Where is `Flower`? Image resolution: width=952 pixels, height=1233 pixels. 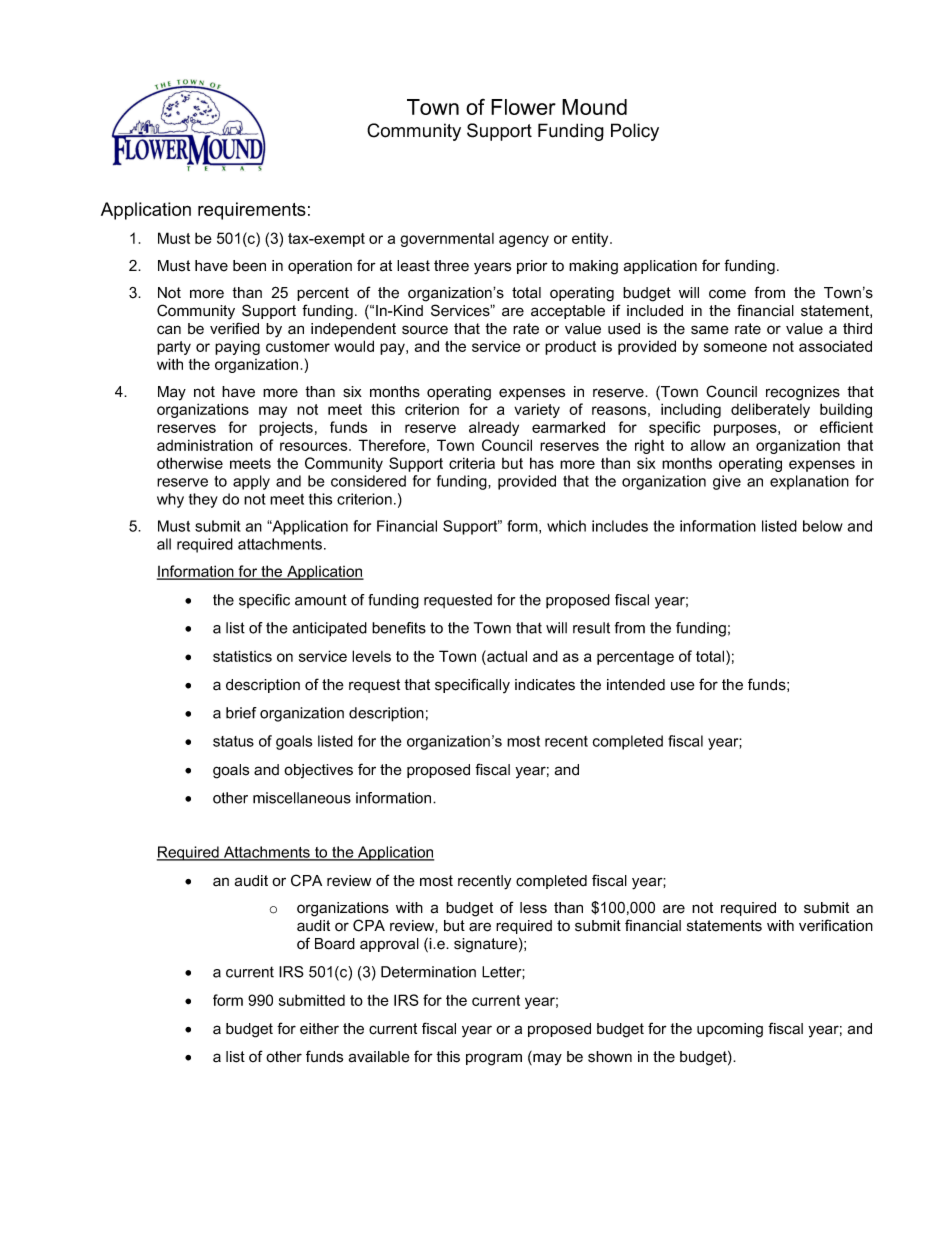
Flower is located at coordinates (523, 107).
